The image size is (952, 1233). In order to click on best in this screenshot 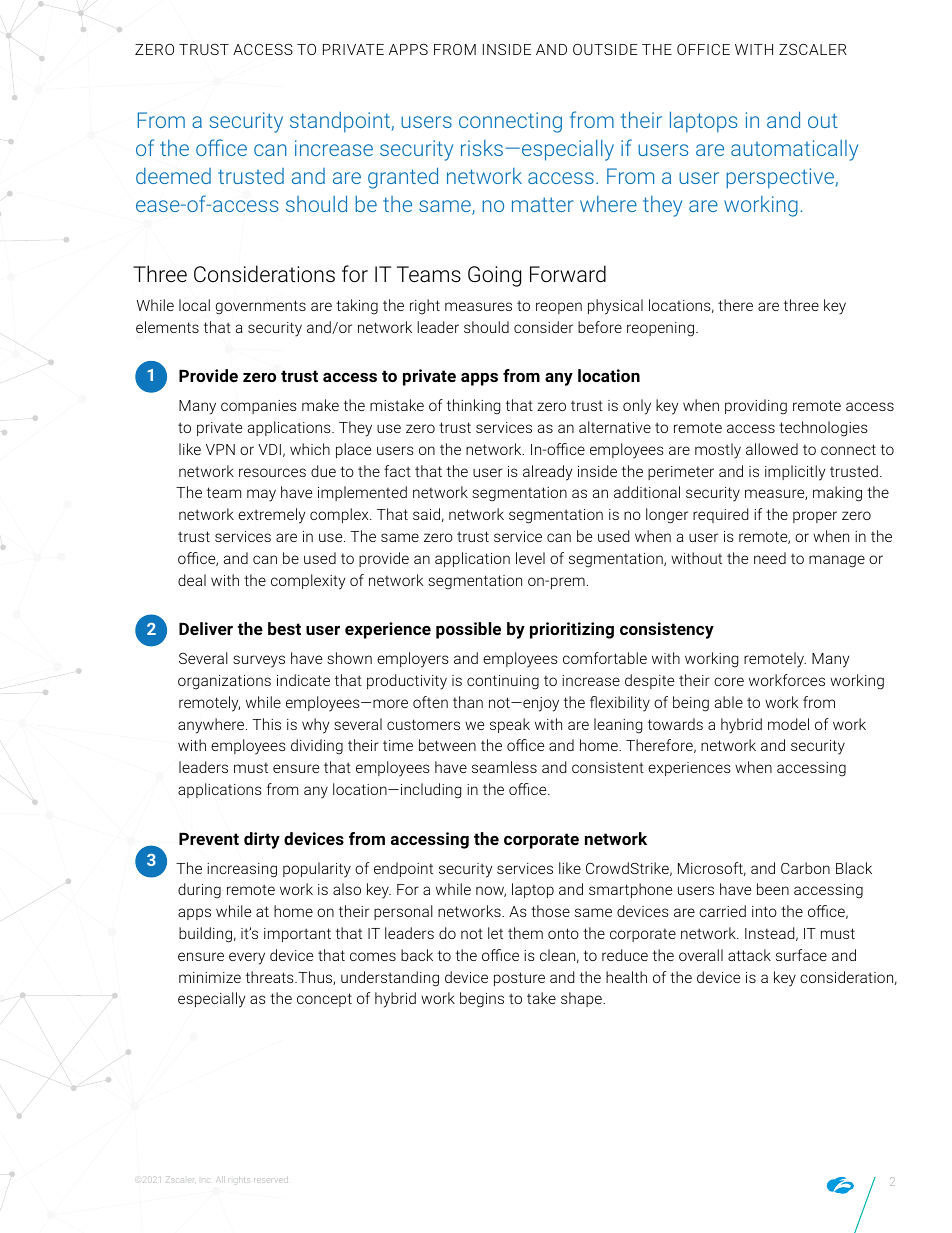, I will do `click(284, 628)`.
